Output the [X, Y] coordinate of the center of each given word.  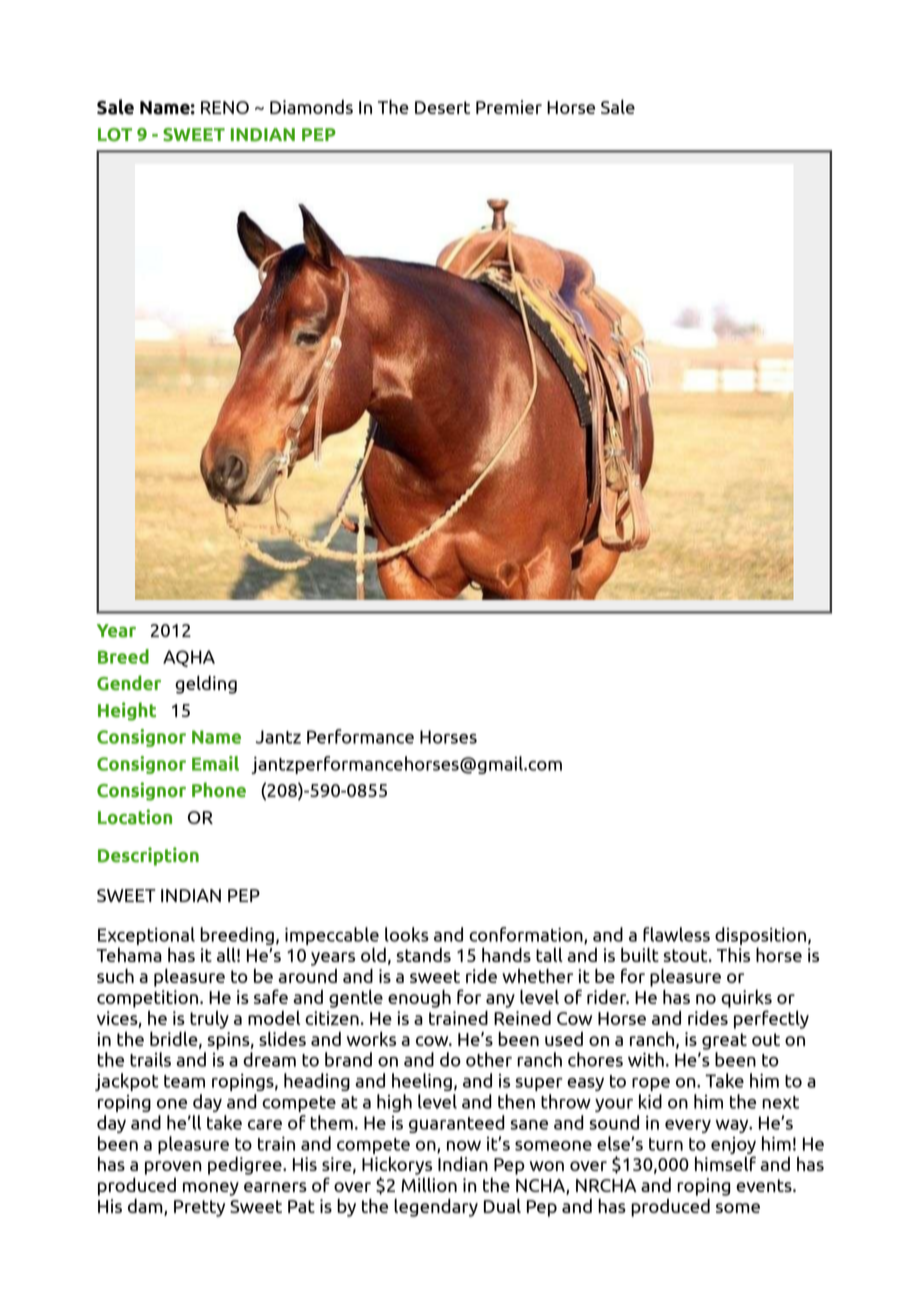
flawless [676, 934]
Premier [509, 107]
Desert [442, 107]
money [211, 1189]
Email [215, 763]
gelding [206, 684]
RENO [225, 107]
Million [429, 1185]
